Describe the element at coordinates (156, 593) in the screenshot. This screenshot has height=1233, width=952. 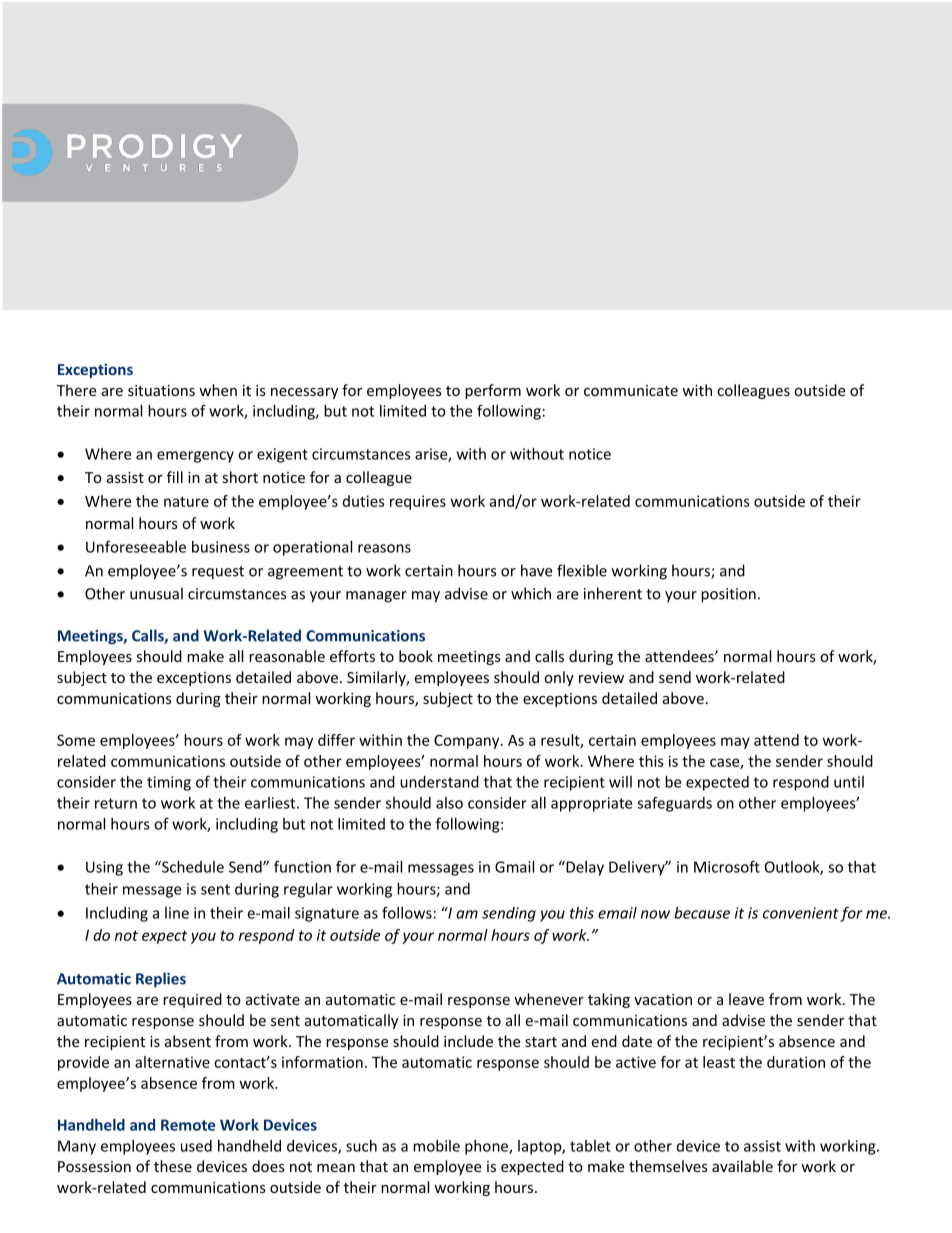
I see `unusual` at that location.
